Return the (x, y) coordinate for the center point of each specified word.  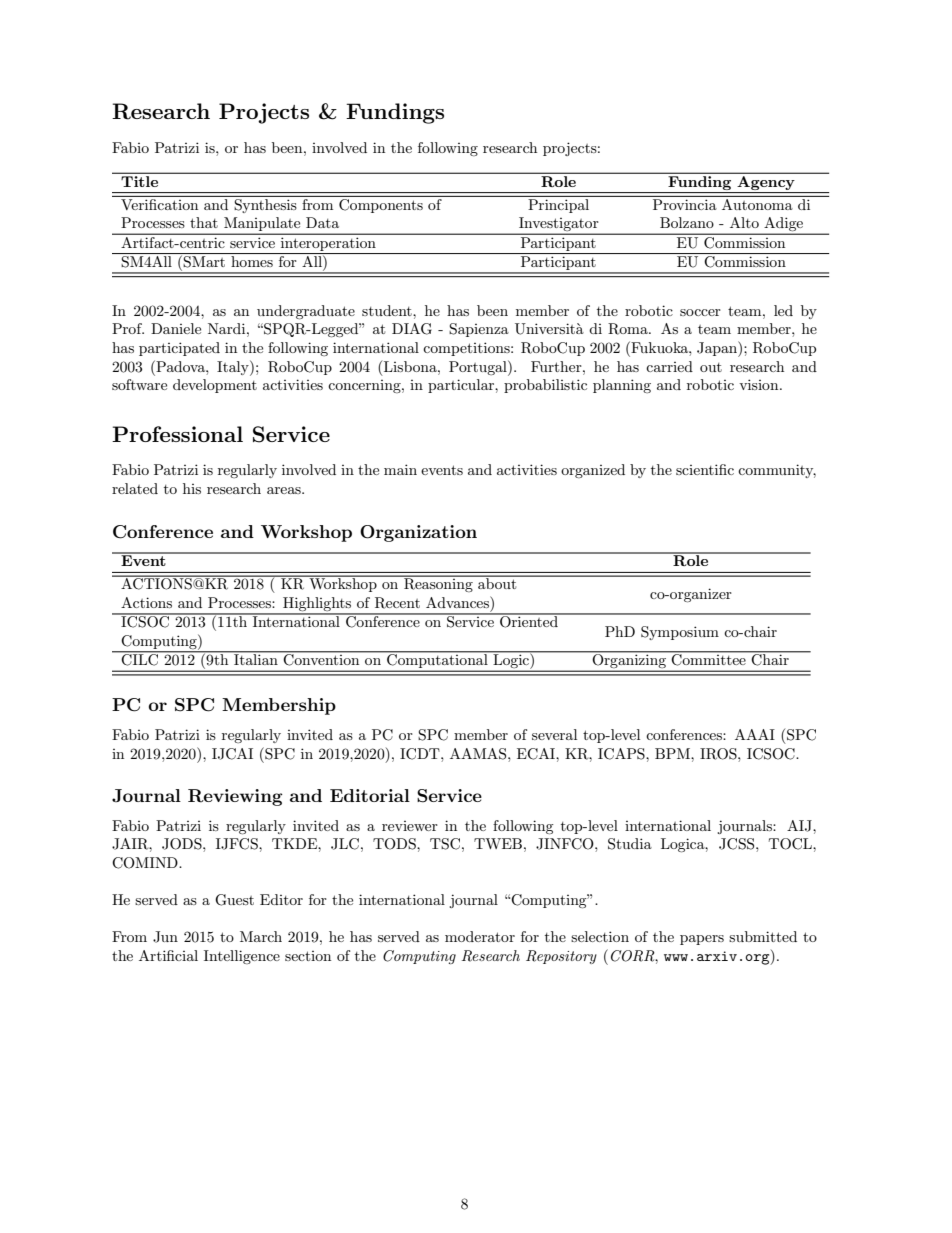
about (497, 582)
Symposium (680, 633)
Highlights (317, 605)
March (261, 936)
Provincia (684, 204)
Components (381, 204)
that (204, 222)
